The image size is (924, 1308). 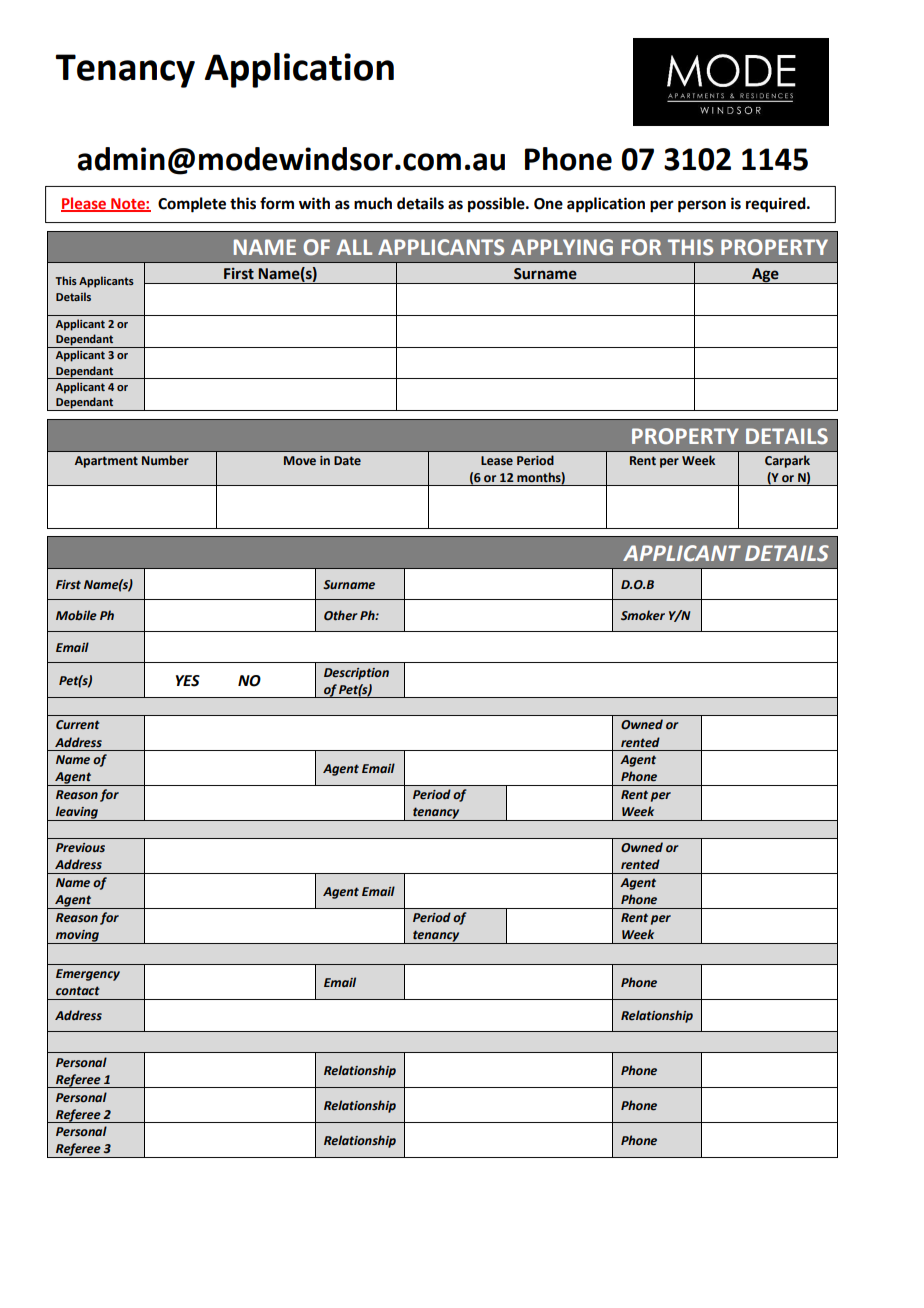 What do you see at coordinates (78, 991) in the page?
I see `contact` at bounding box center [78, 991].
